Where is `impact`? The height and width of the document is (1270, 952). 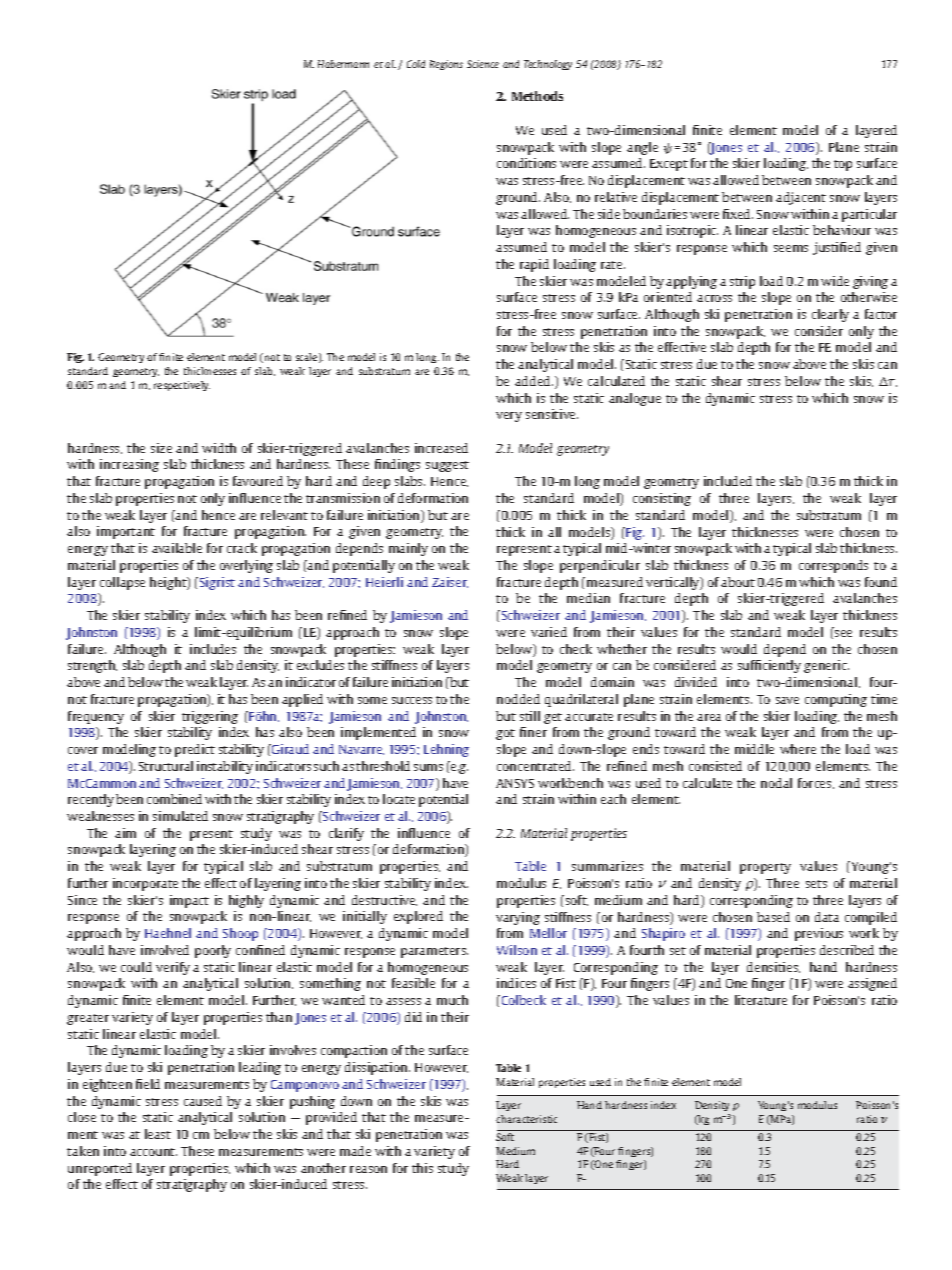 impact is located at coordinates (189, 901).
